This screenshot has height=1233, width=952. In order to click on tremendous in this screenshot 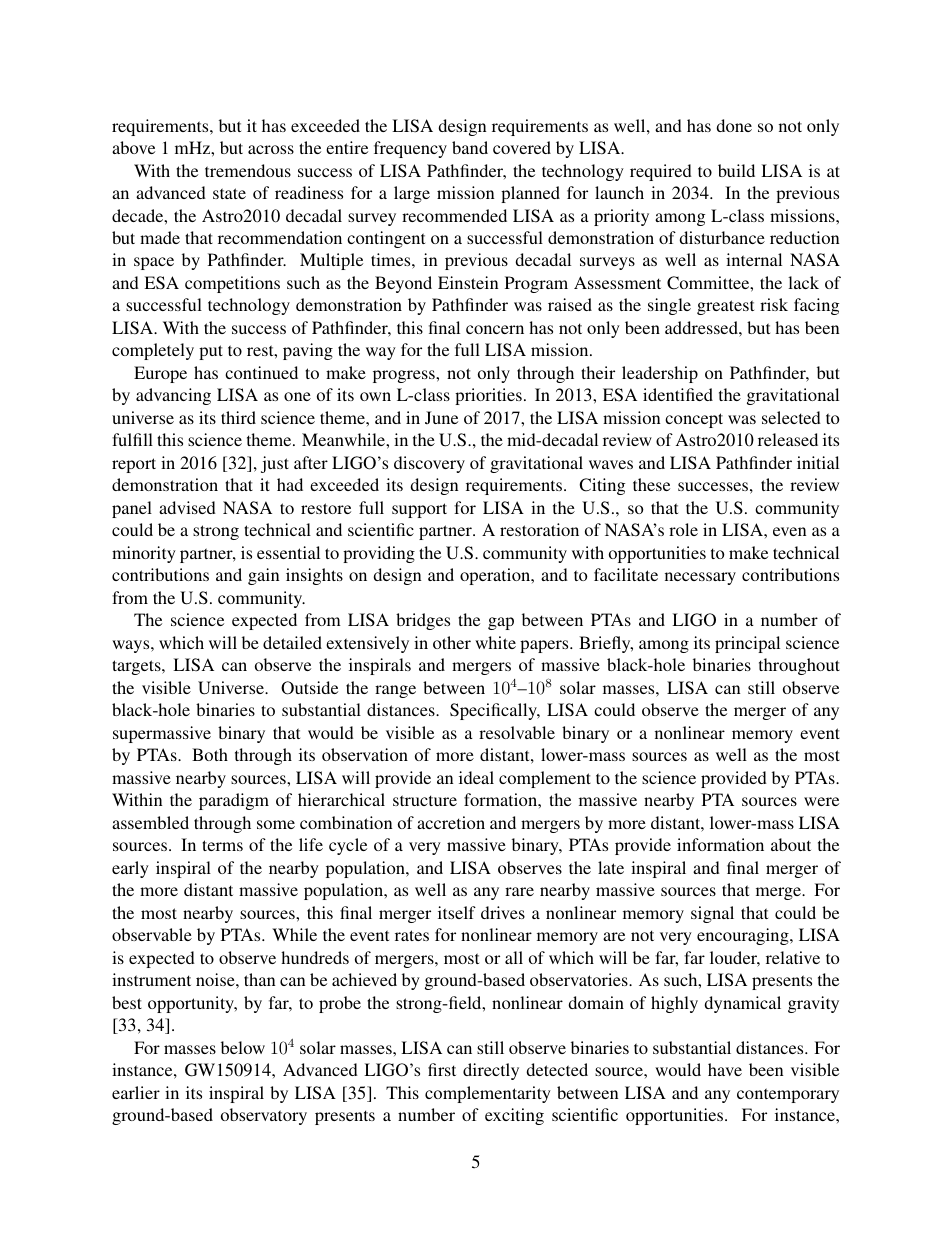, I will do `click(248, 170)`.
